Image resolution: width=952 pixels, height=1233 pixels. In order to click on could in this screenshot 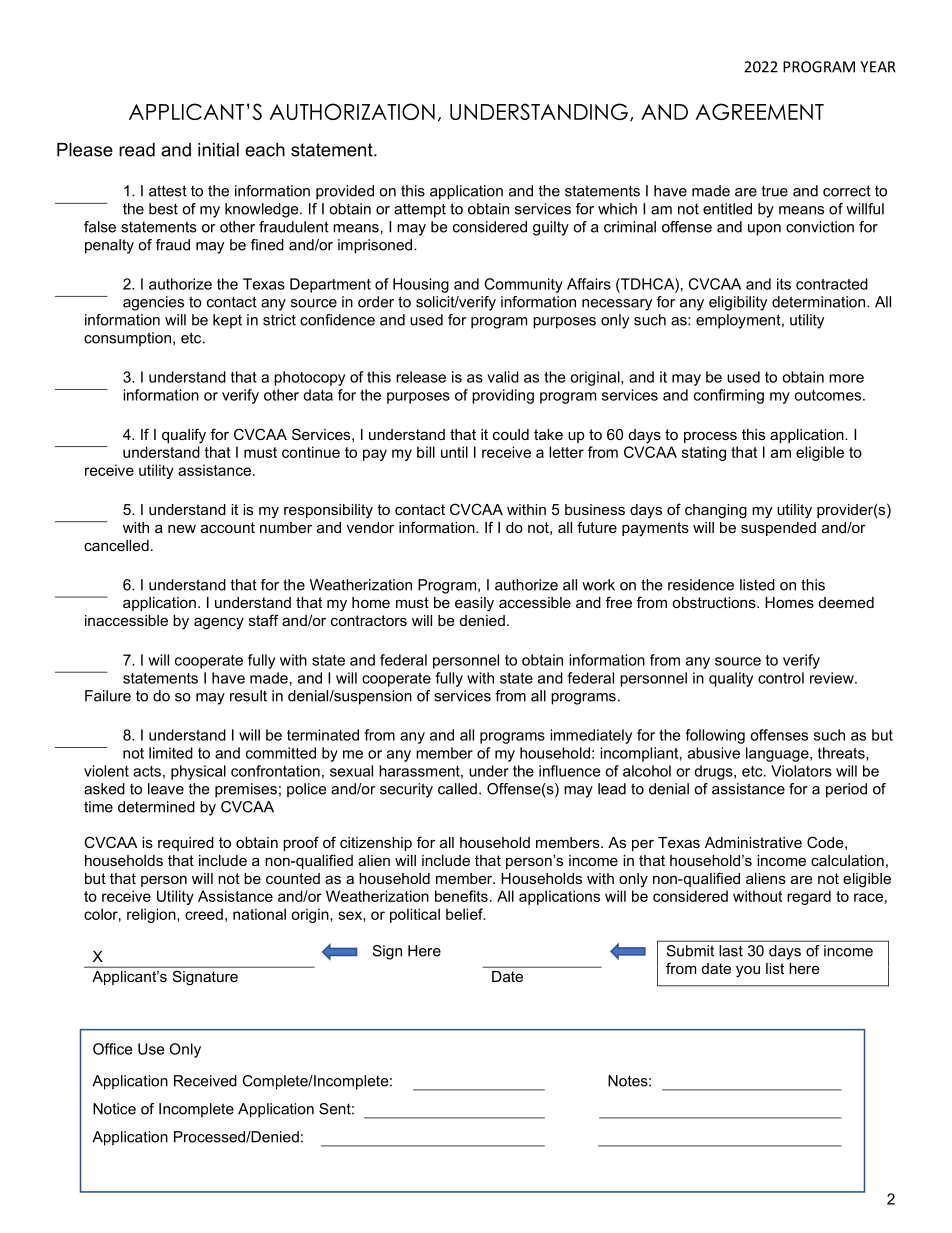, I will do `click(511, 434)`.
